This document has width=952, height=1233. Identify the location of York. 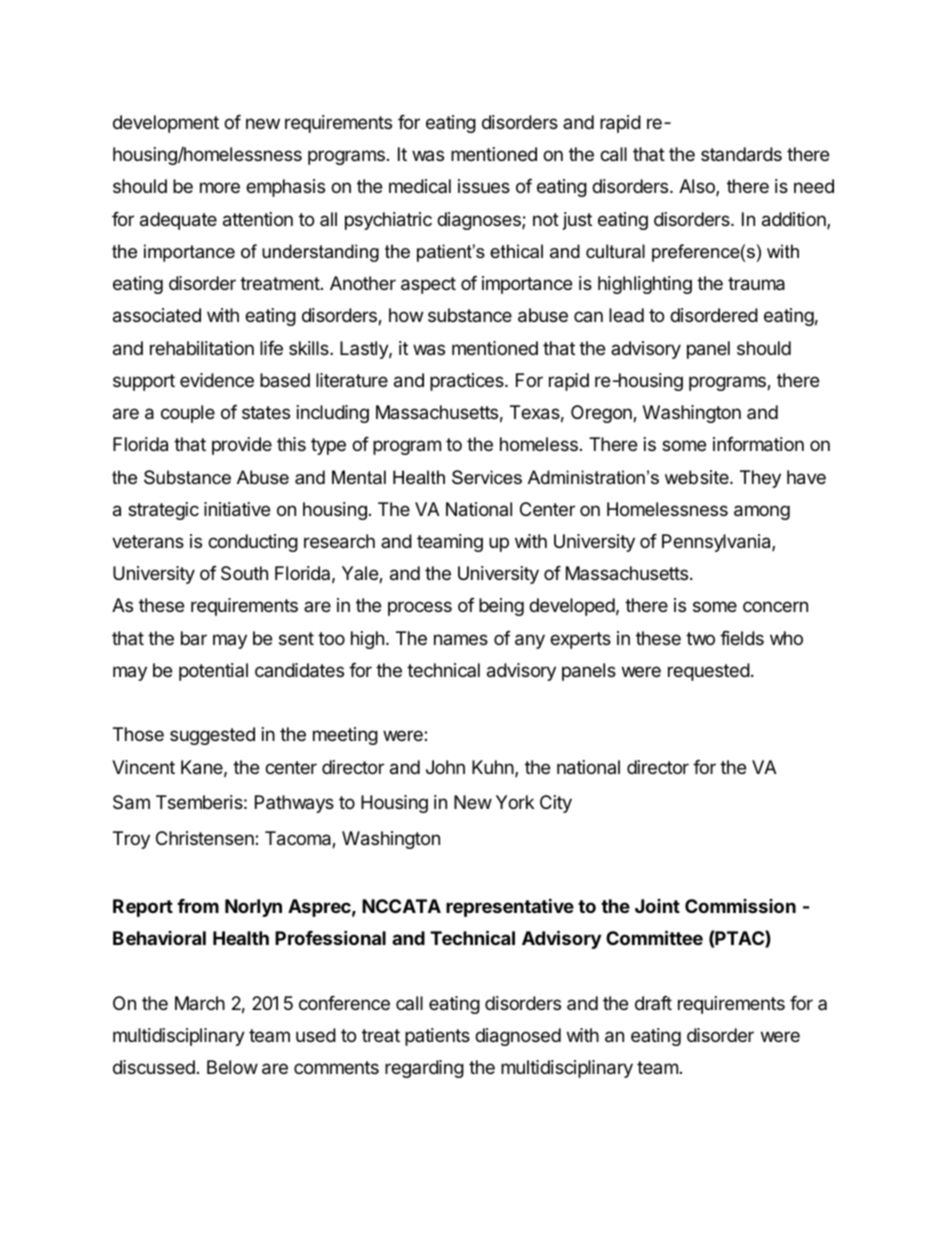
(515, 802).
